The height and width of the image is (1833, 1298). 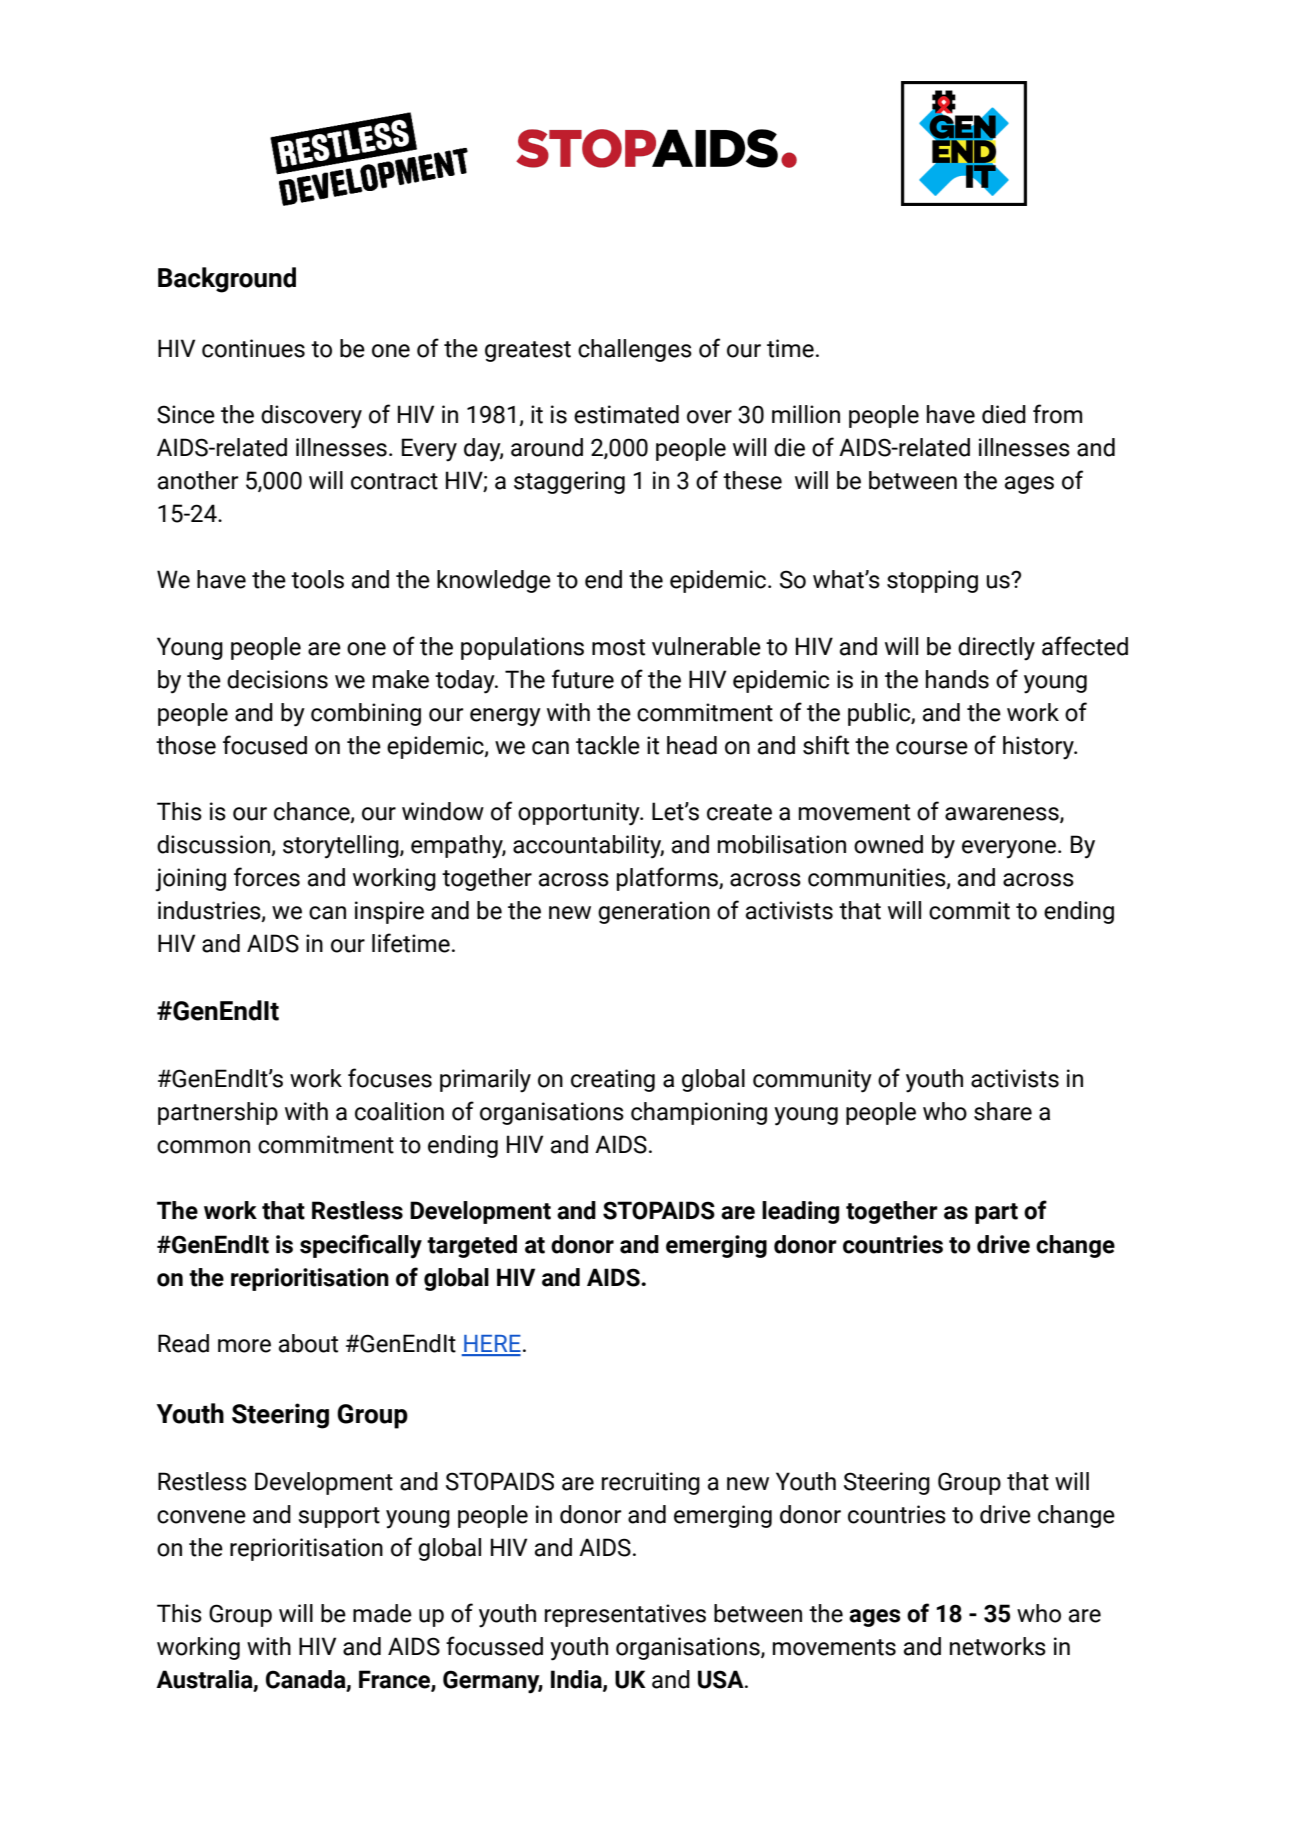 What do you see at coordinates (1004, 414) in the image?
I see `died` at bounding box center [1004, 414].
